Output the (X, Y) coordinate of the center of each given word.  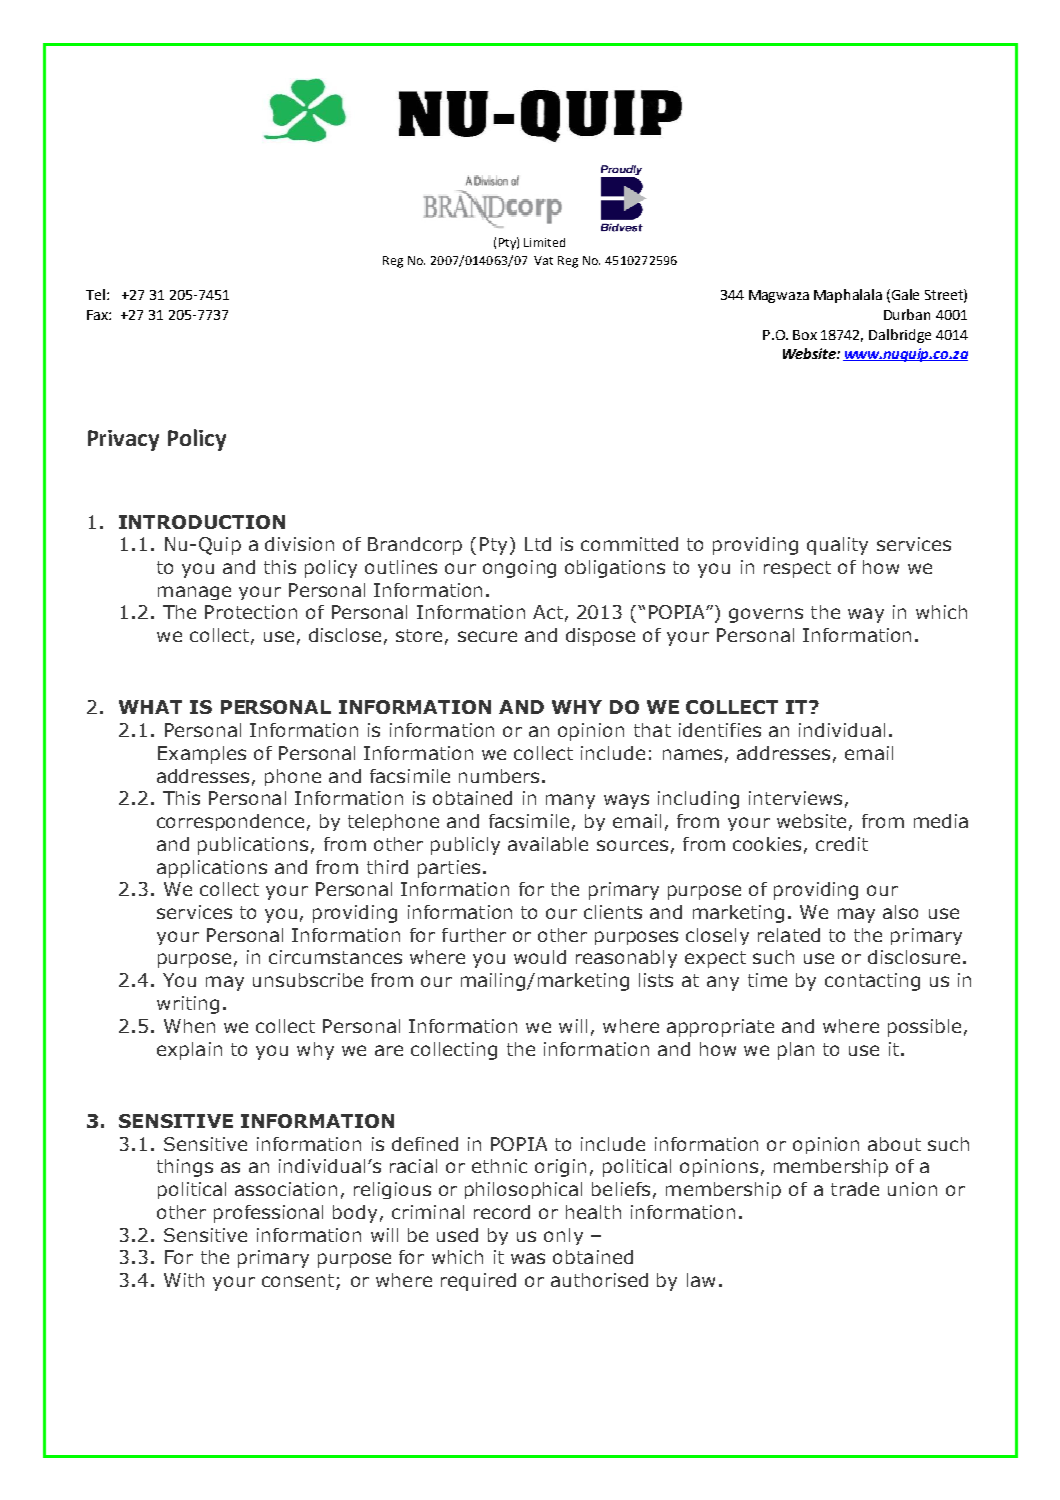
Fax (98, 315)
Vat (543, 260)
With (184, 1280)
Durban (907, 314)
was (528, 1258)
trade (855, 1189)
